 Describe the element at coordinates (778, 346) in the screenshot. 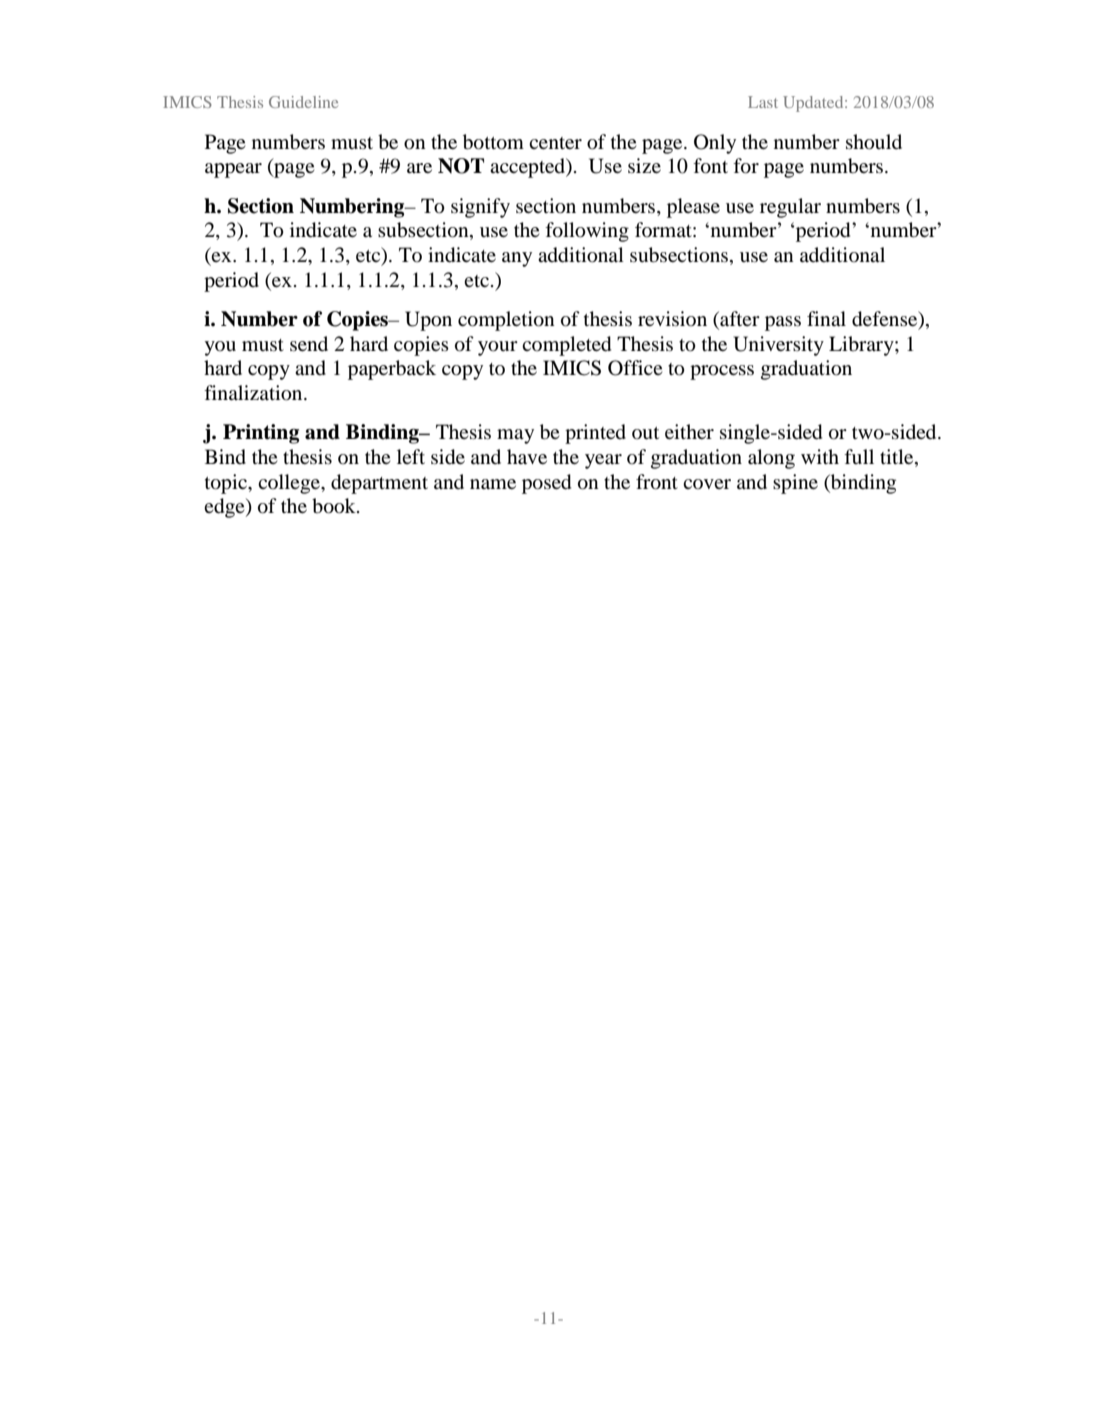

I see `University` at that location.
